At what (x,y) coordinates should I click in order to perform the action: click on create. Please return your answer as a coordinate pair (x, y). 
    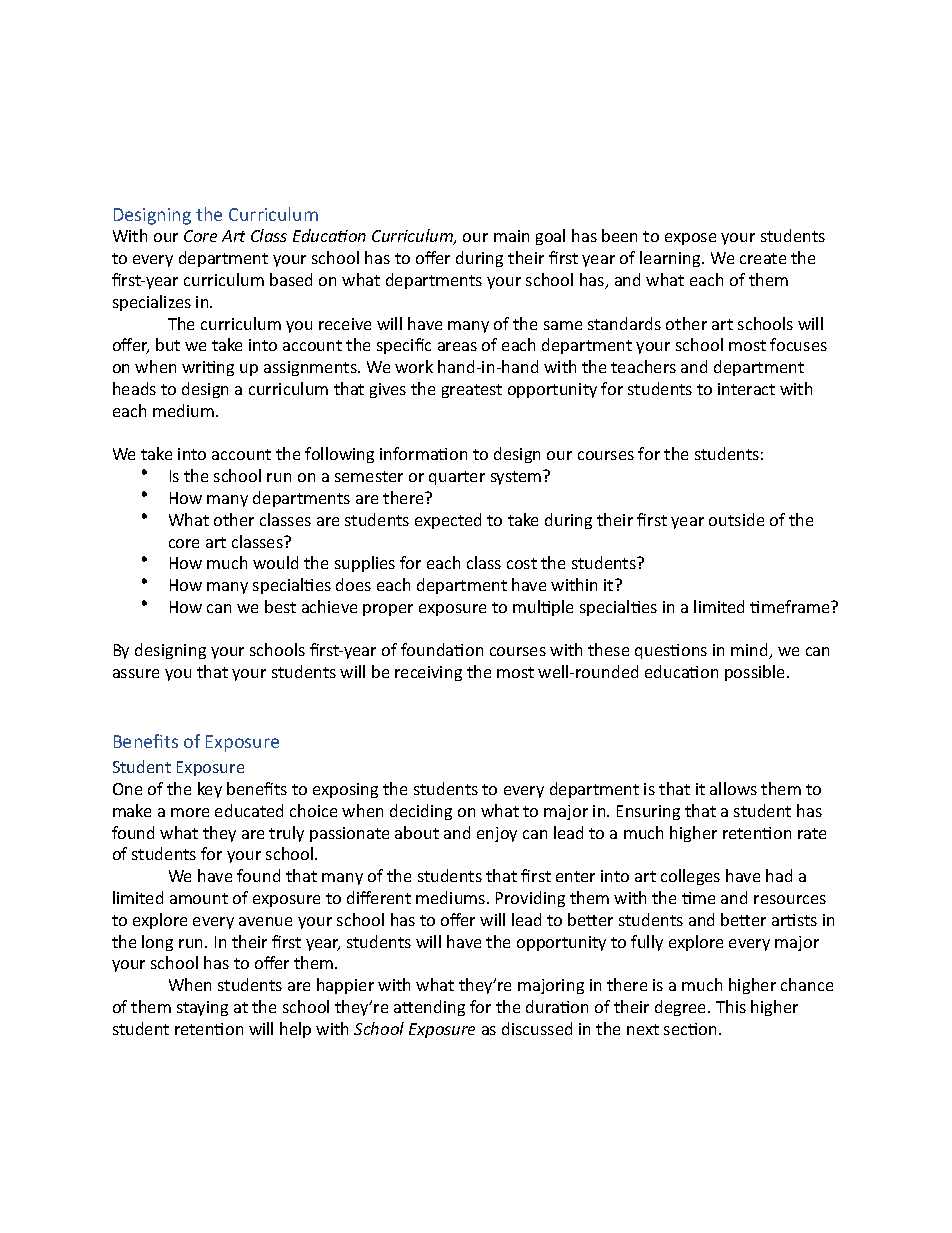
    Looking at the image, I should click on (763, 258).
